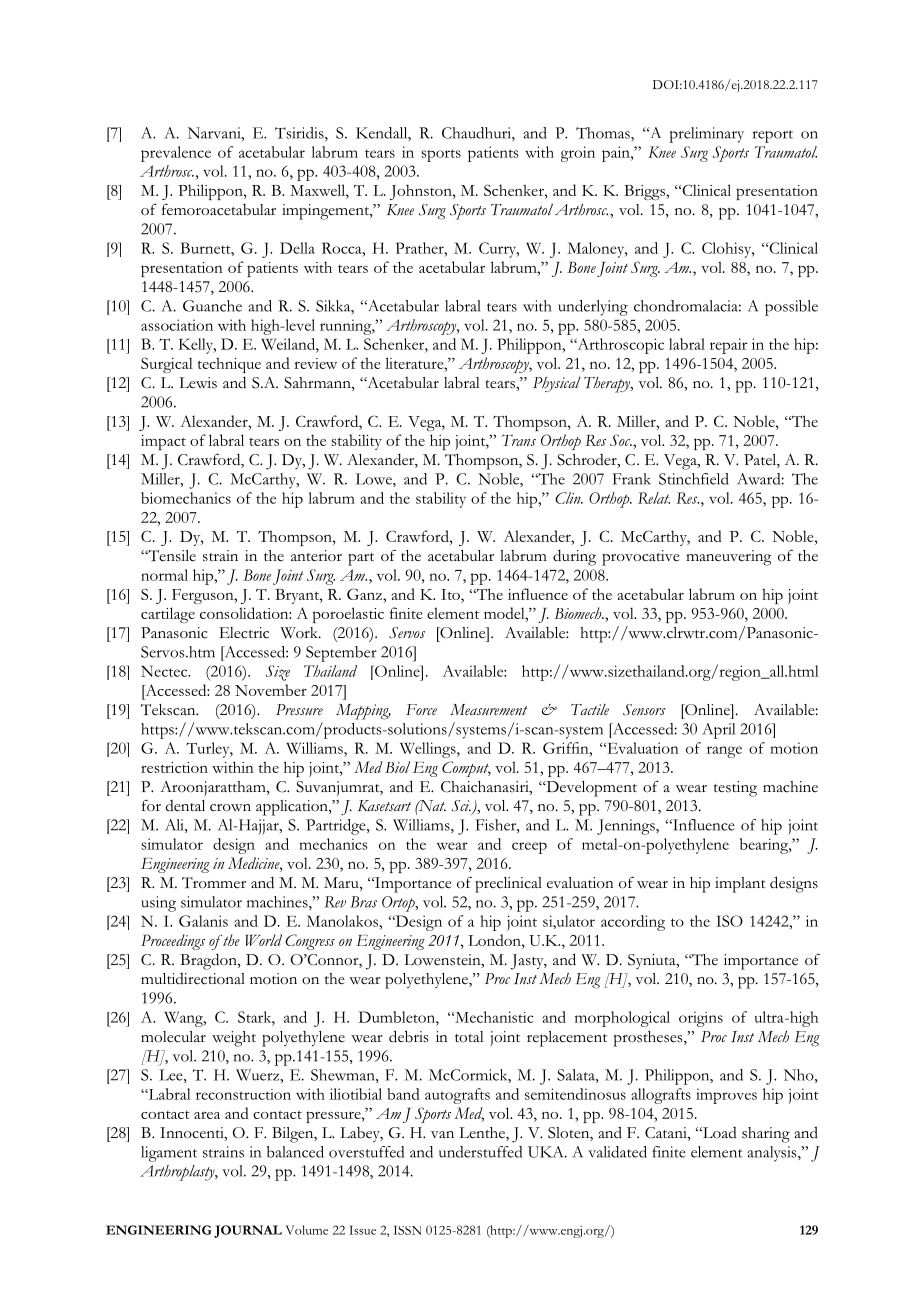 The height and width of the document is (1308, 924). I want to click on London, so click(495, 940).
